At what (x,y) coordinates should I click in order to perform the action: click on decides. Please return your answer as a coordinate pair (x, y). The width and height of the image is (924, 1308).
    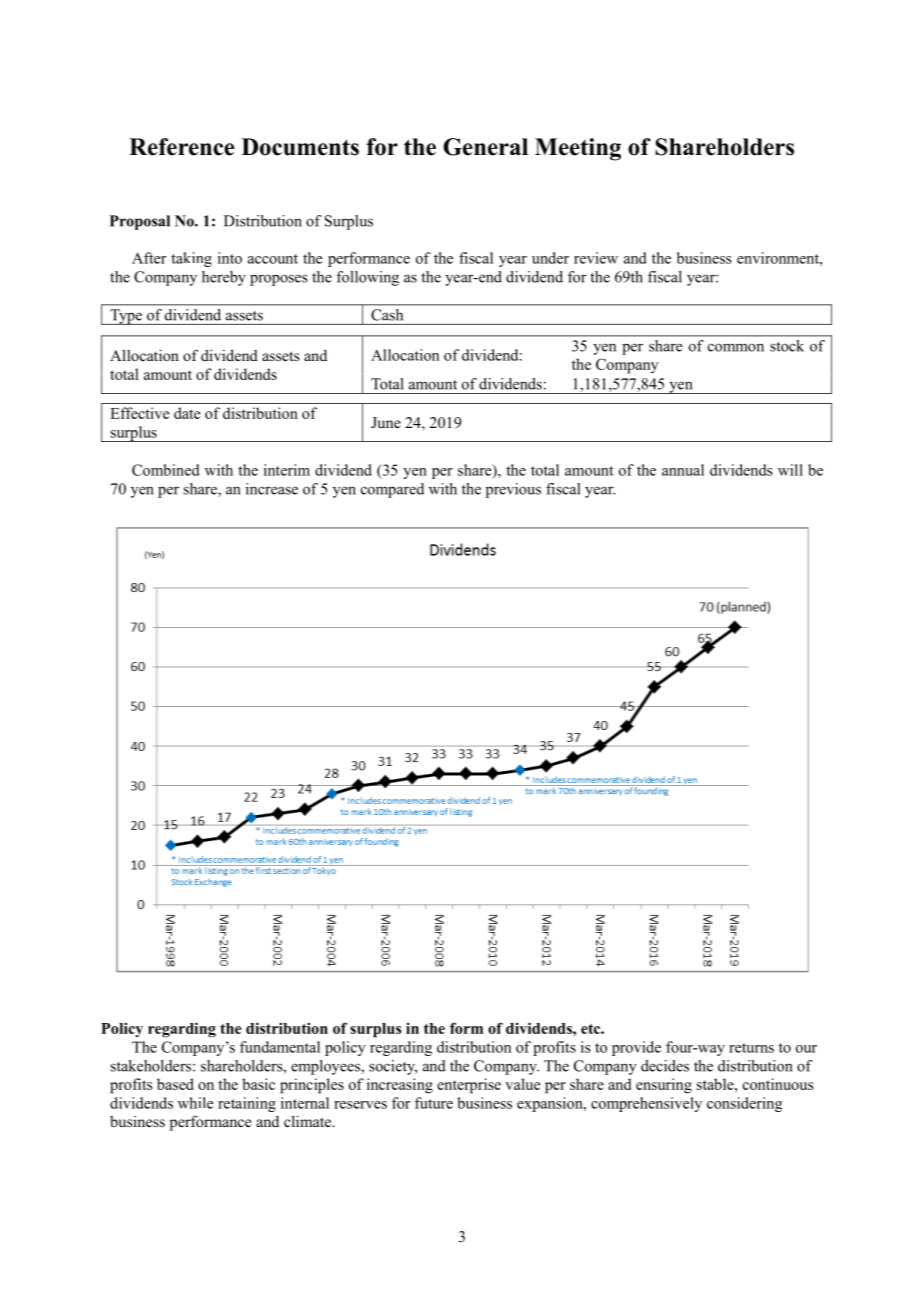
    Looking at the image, I should click on (665, 1066).
